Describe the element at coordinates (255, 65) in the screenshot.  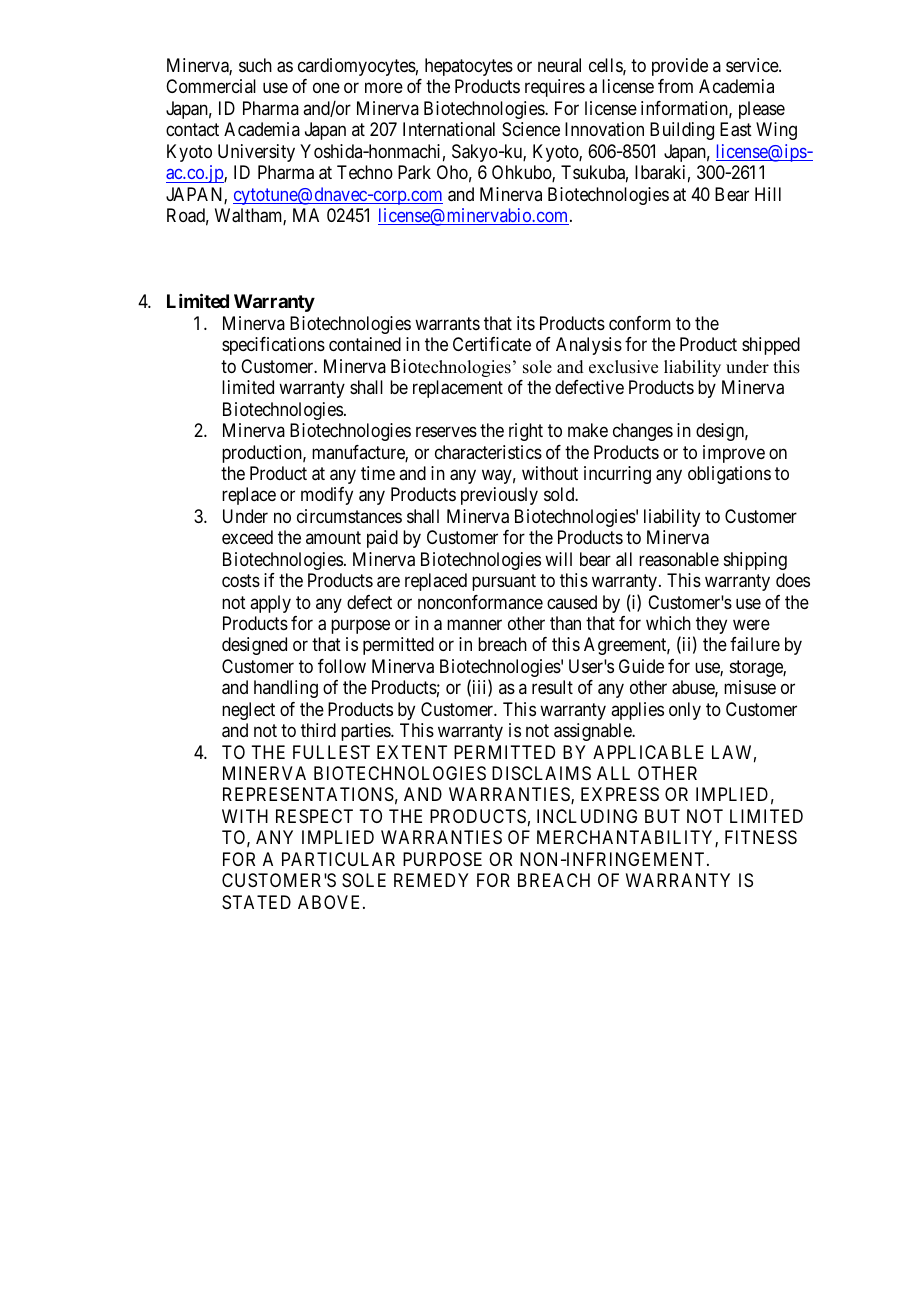
I see `such` at that location.
